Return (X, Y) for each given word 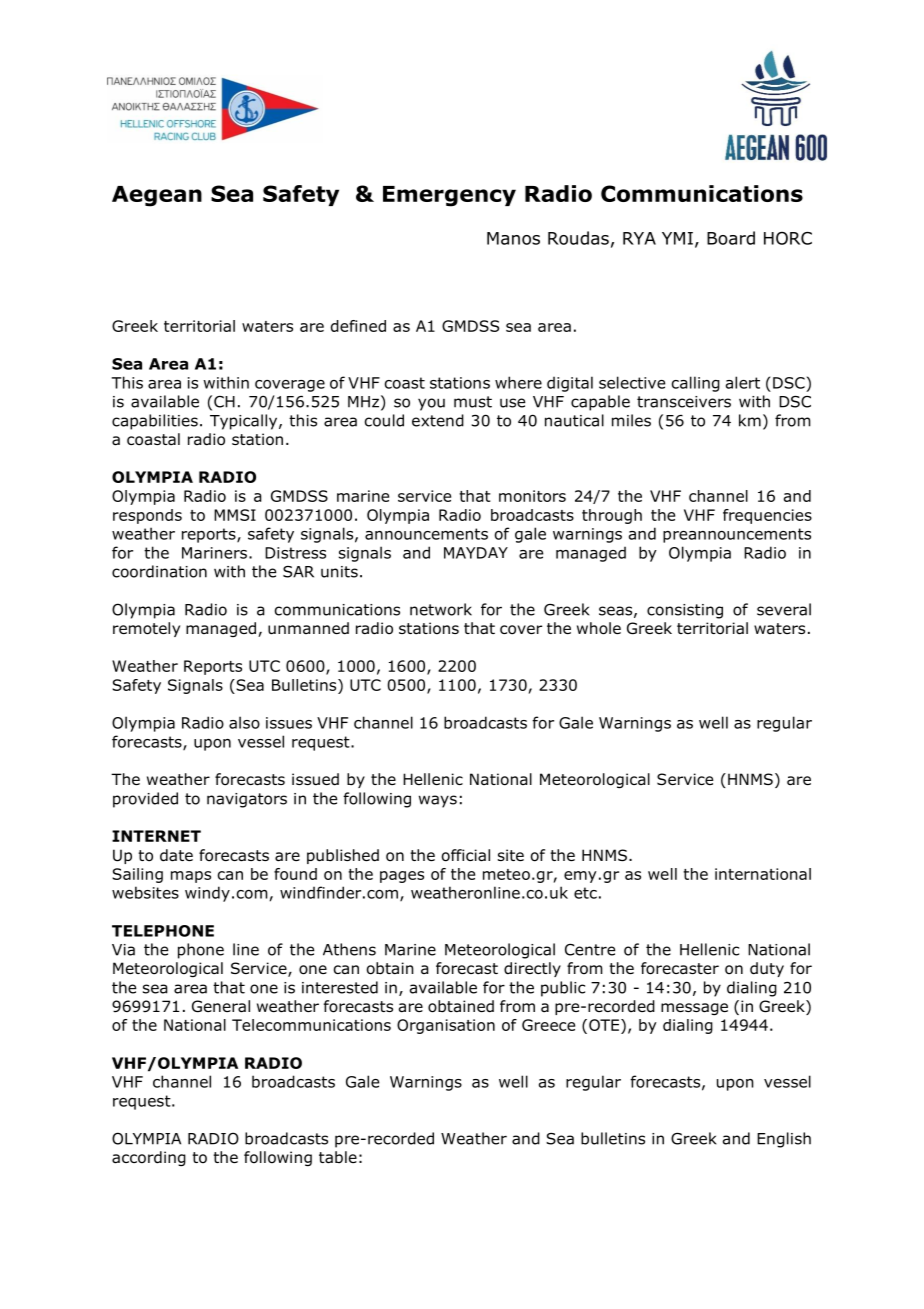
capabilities (155, 422)
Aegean (157, 196)
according (149, 1158)
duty (767, 969)
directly (532, 969)
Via (123, 950)
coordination (159, 571)
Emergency (449, 196)
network (441, 609)
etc (585, 893)
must (473, 402)
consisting (685, 611)
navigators (247, 800)
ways (438, 801)
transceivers (684, 402)
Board (731, 238)
